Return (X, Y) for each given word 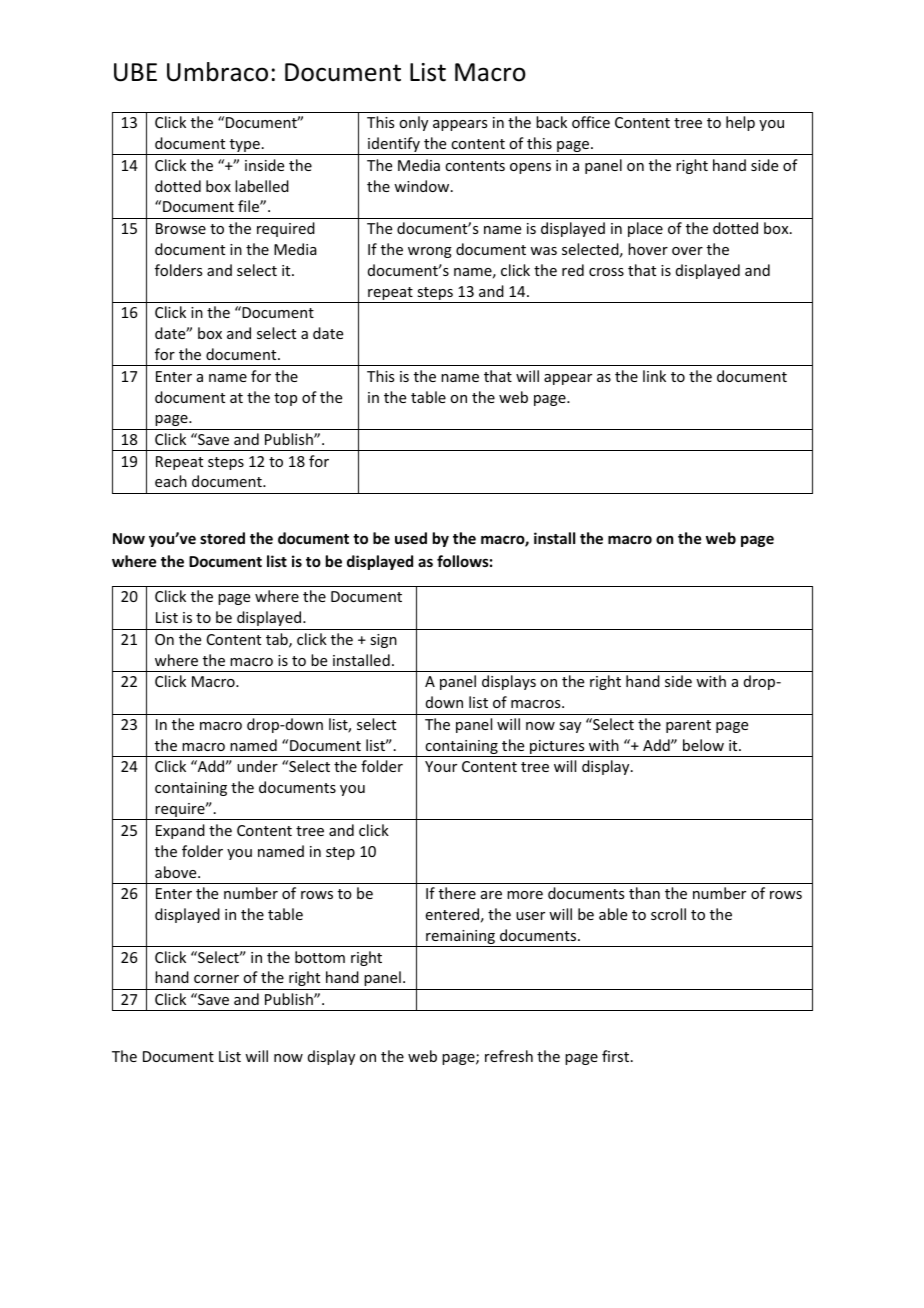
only (413, 123)
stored (222, 538)
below (703, 745)
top (285, 399)
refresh (509, 1056)
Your (441, 766)
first (617, 1056)
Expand (180, 831)
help (740, 123)
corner (216, 979)
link (654, 376)
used (411, 538)
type (244, 147)
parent (688, 726)
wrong (430, 252)
